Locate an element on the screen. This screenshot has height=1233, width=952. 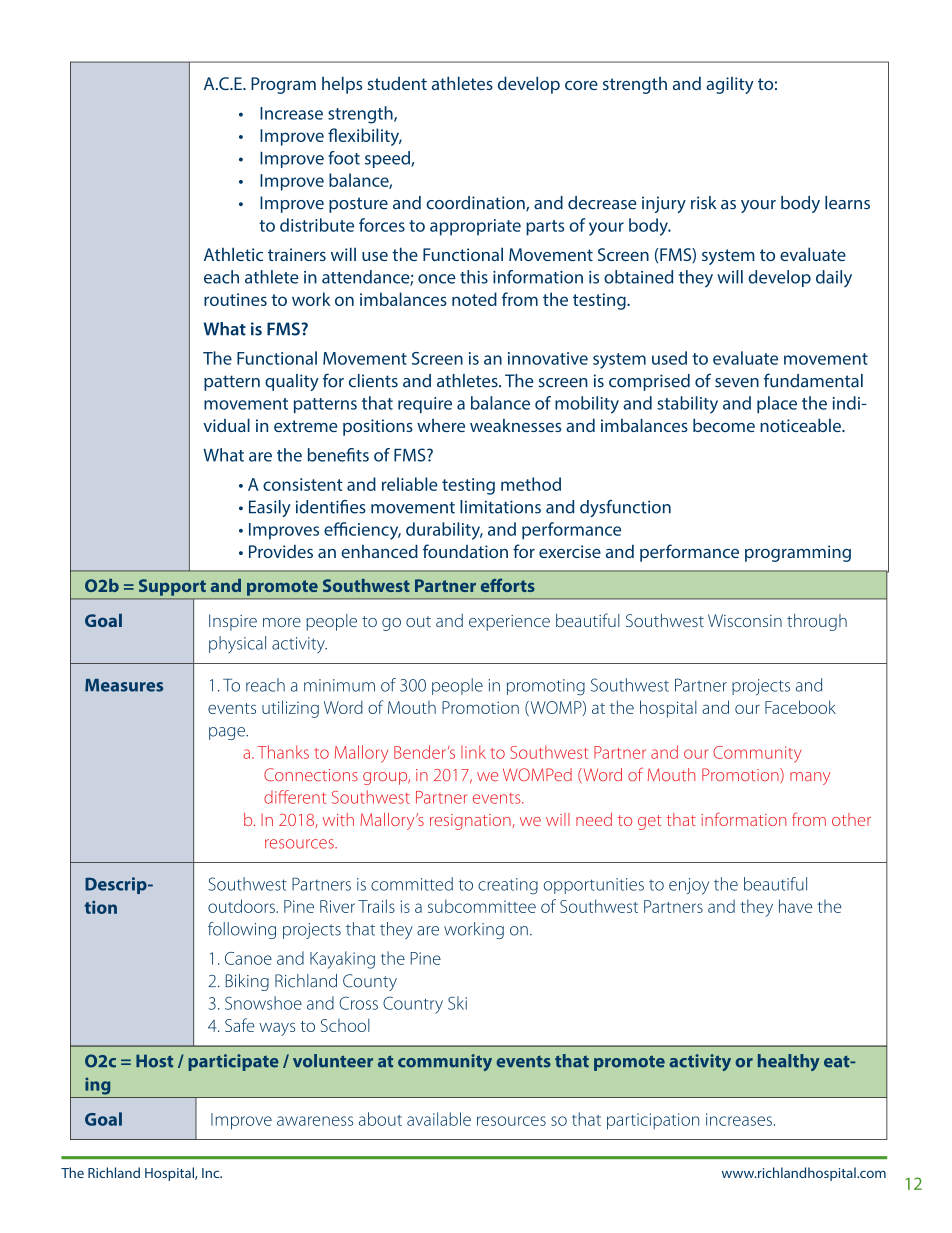
link is located at coordinates (473, 752).
